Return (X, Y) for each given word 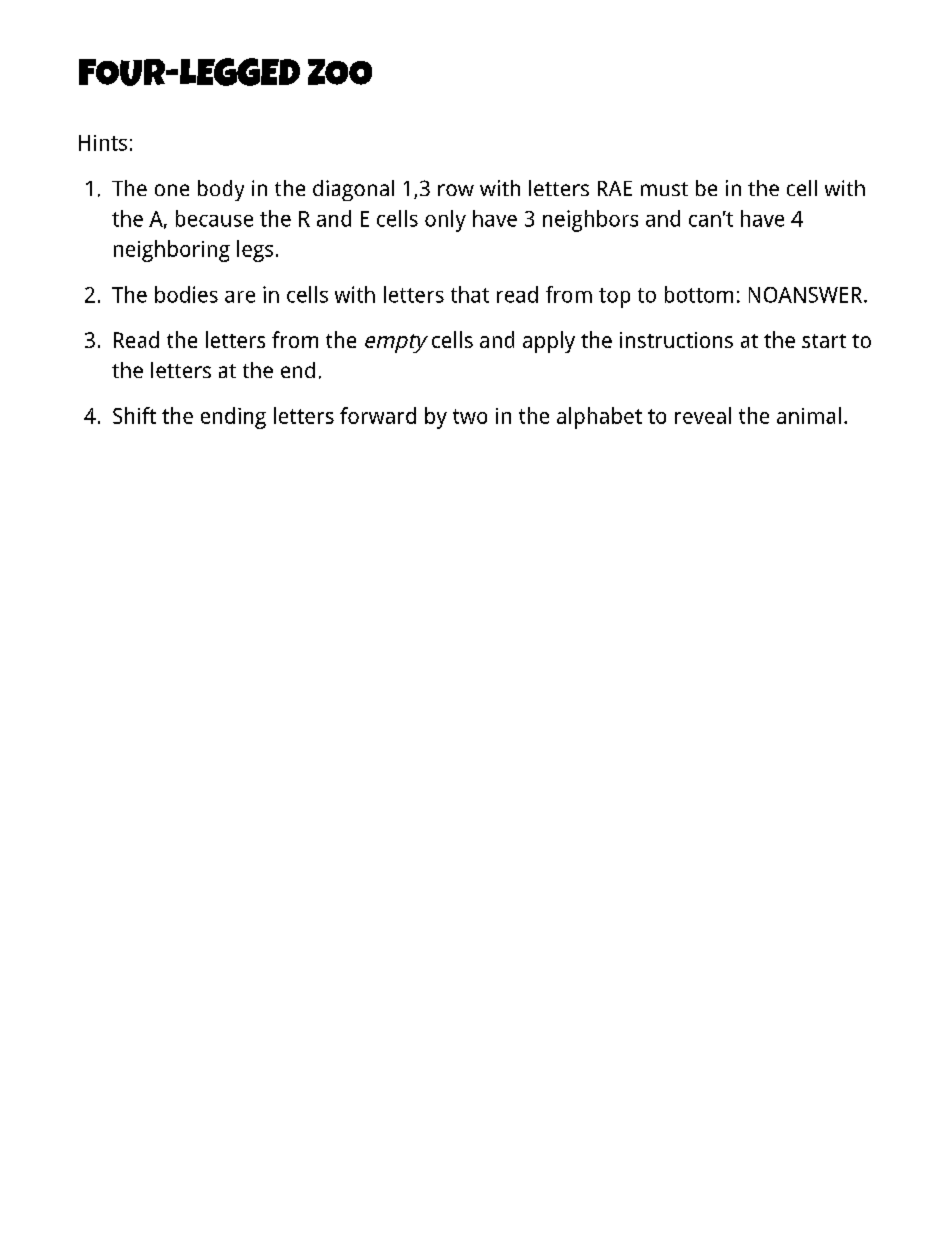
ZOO (340, 72)
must (664, 189)
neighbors (590, 221)
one (172, 190)
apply (549, 342)
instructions (676, 340)
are (240, 297)
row (456, 190)
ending (233, 418)
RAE (615, 188)
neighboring (172, 251)
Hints (103, 143)
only (445, 221)
